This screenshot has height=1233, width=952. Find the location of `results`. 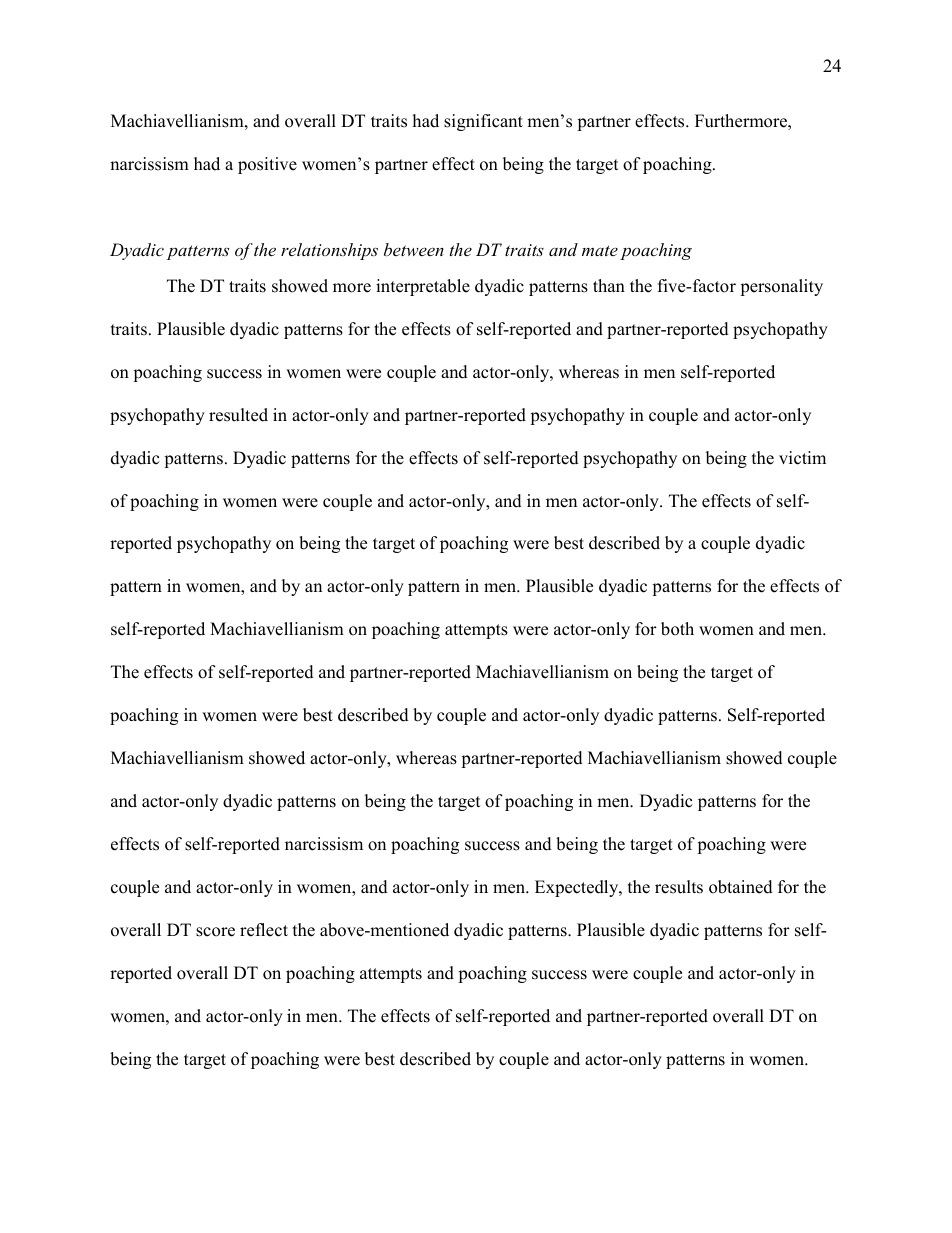

results is located at coordinates (679, 887).
